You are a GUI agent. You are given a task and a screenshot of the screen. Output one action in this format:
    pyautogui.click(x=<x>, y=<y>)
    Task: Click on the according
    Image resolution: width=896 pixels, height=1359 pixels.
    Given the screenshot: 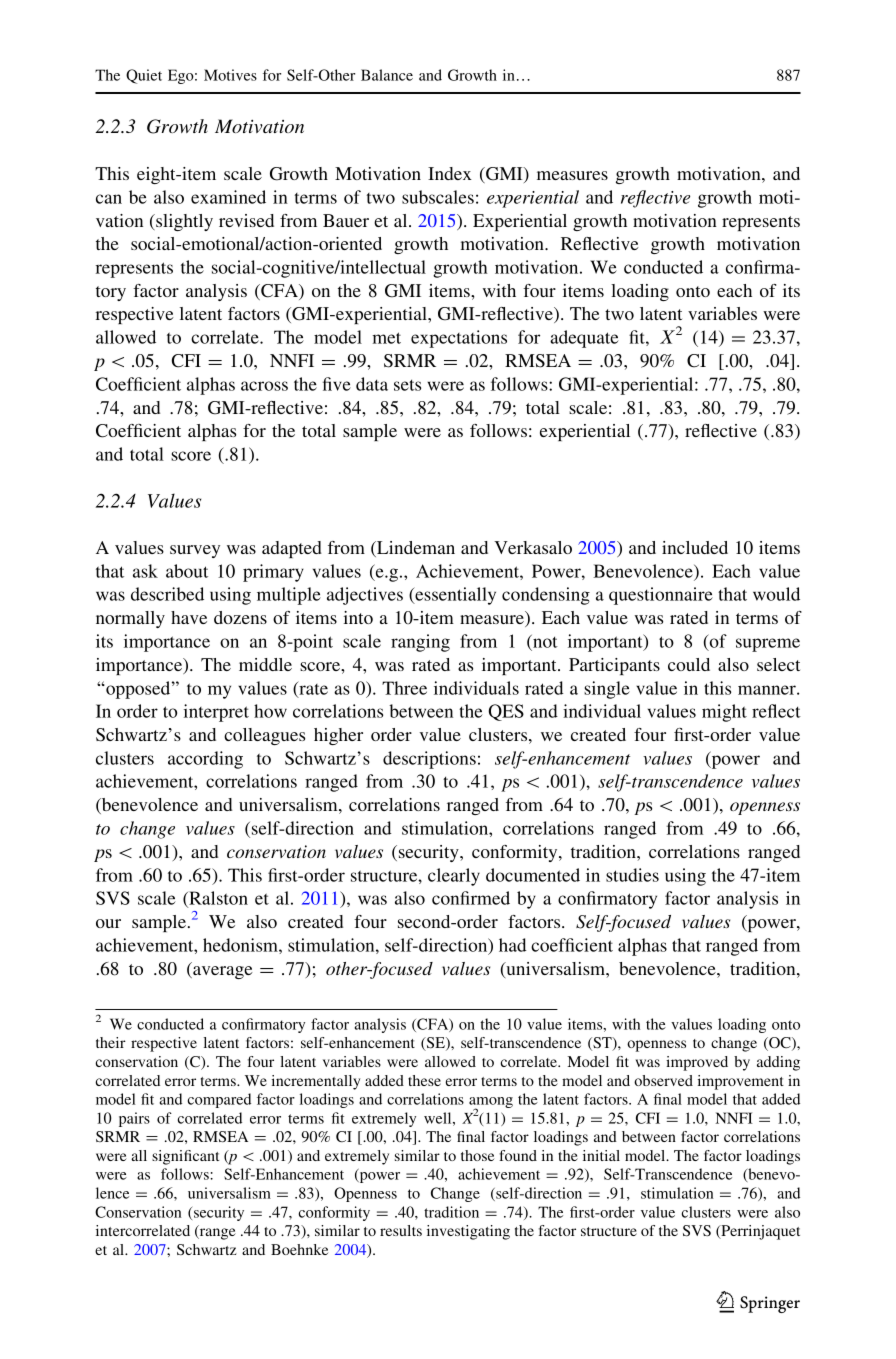 What is the action you would take?
    pyautogui.click(x=205, y=760)
